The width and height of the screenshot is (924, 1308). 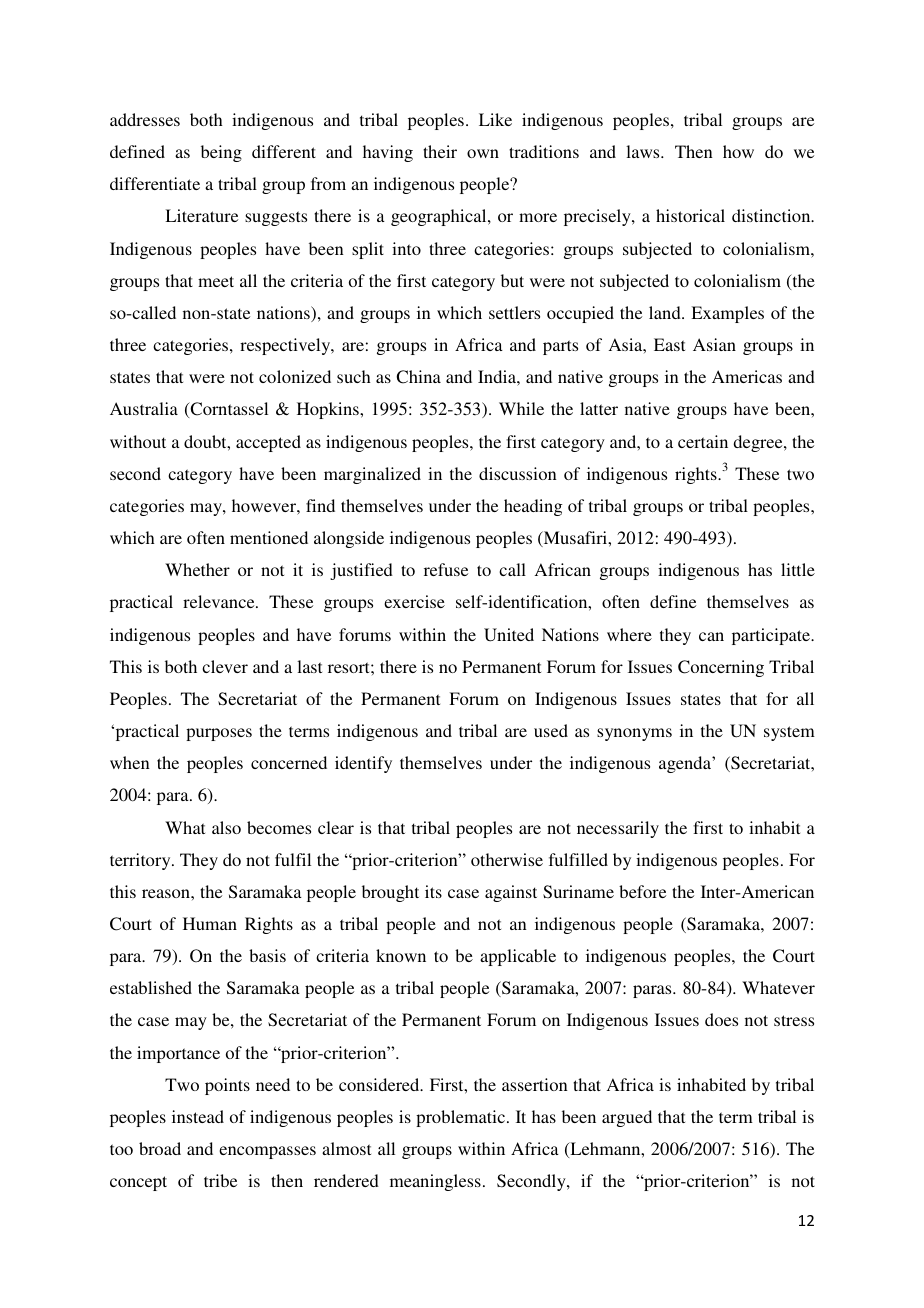 I want to click on discussion, so click(x=518, y=473).
